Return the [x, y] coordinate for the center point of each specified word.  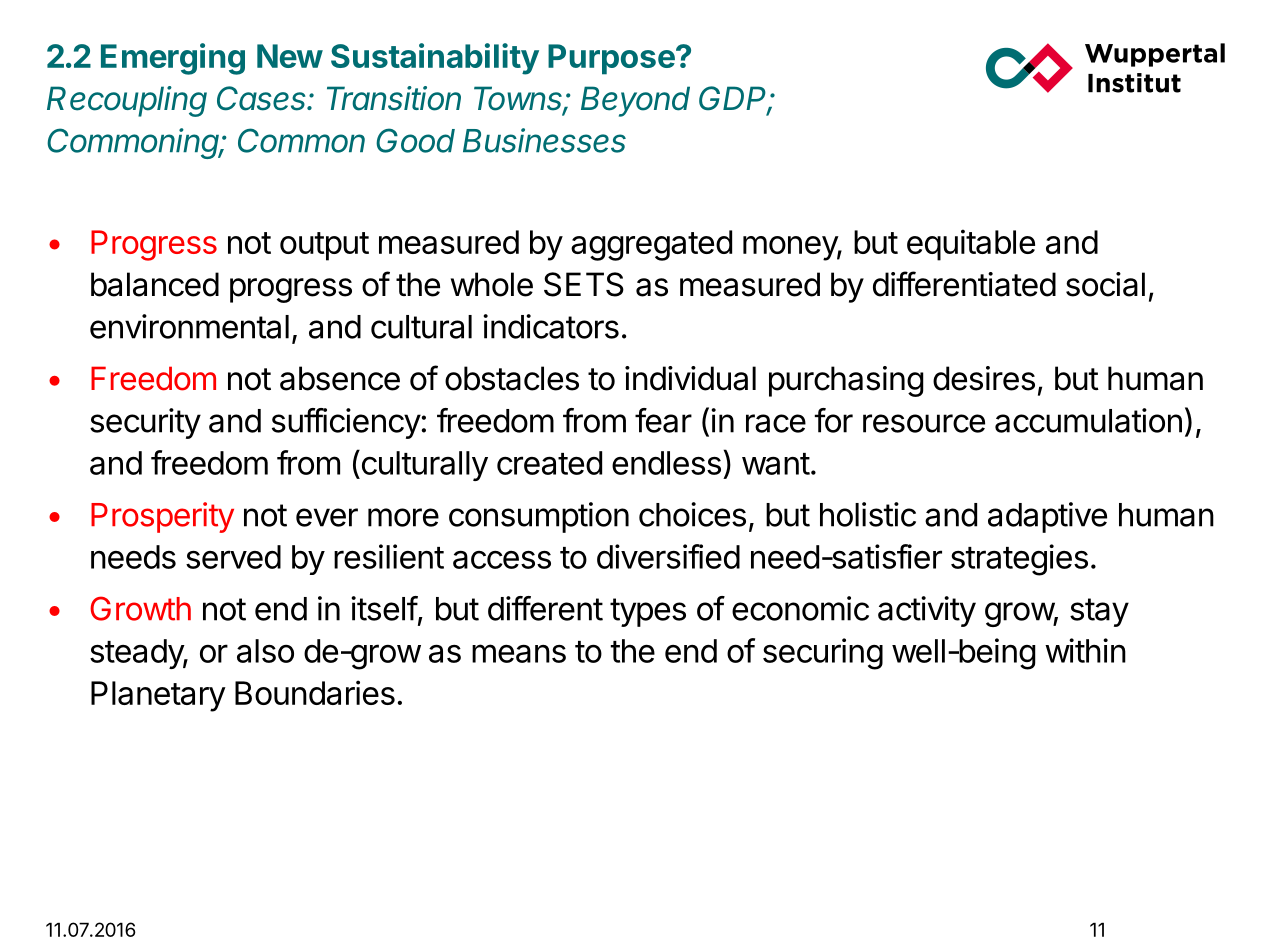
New [290, 56]
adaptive [1047, 517]
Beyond [635, 101]
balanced [155, 284]
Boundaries [315, 692]
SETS [584, 284]
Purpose [611, 59]
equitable [971, 245]
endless [666, 463]
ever [327, 517]
